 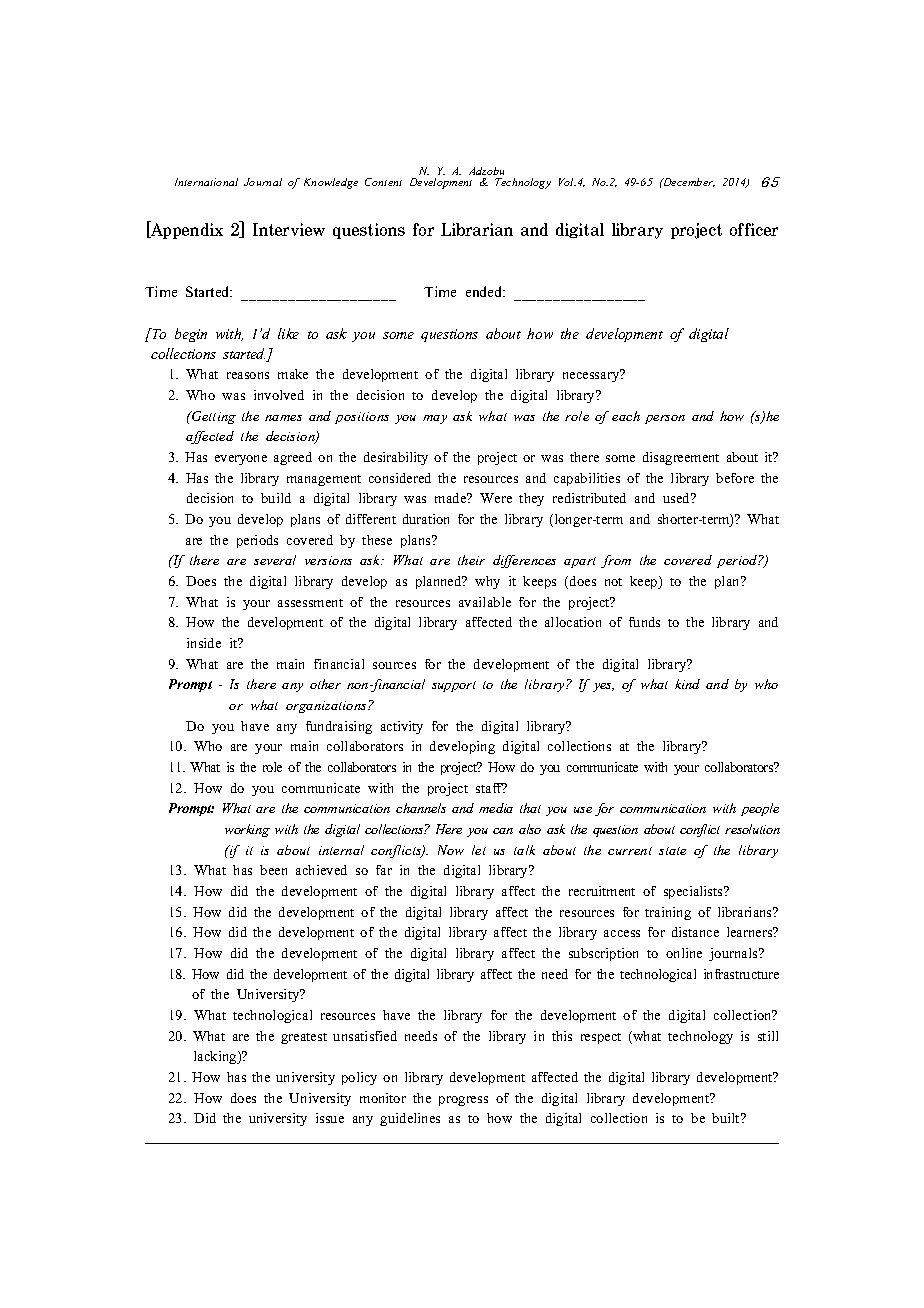 What do you see at coordinates (665, 419) in the document?
I see `person` at bounding box center [665, 419].
